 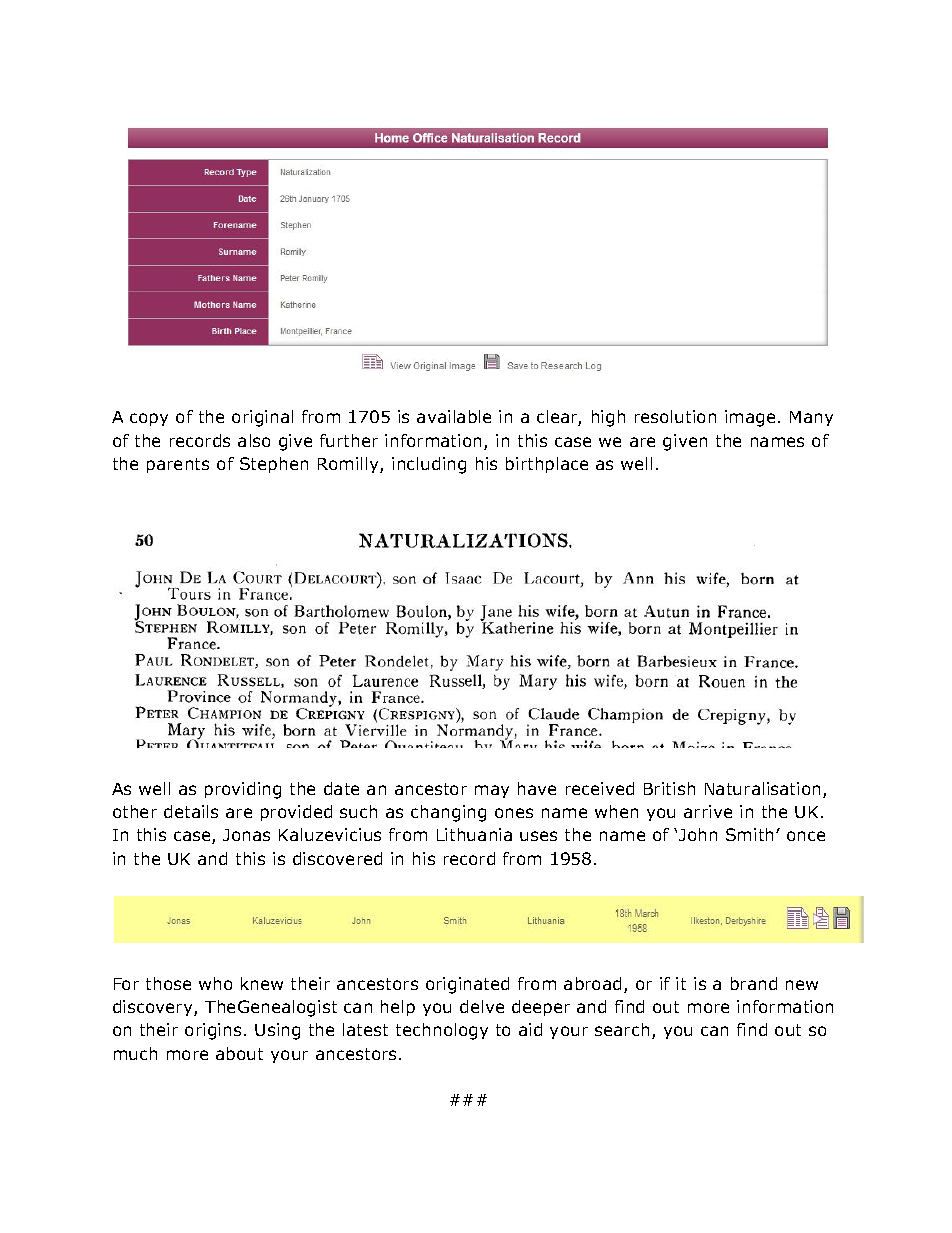 I want to click on Smith, so click(x=751, y=834).
